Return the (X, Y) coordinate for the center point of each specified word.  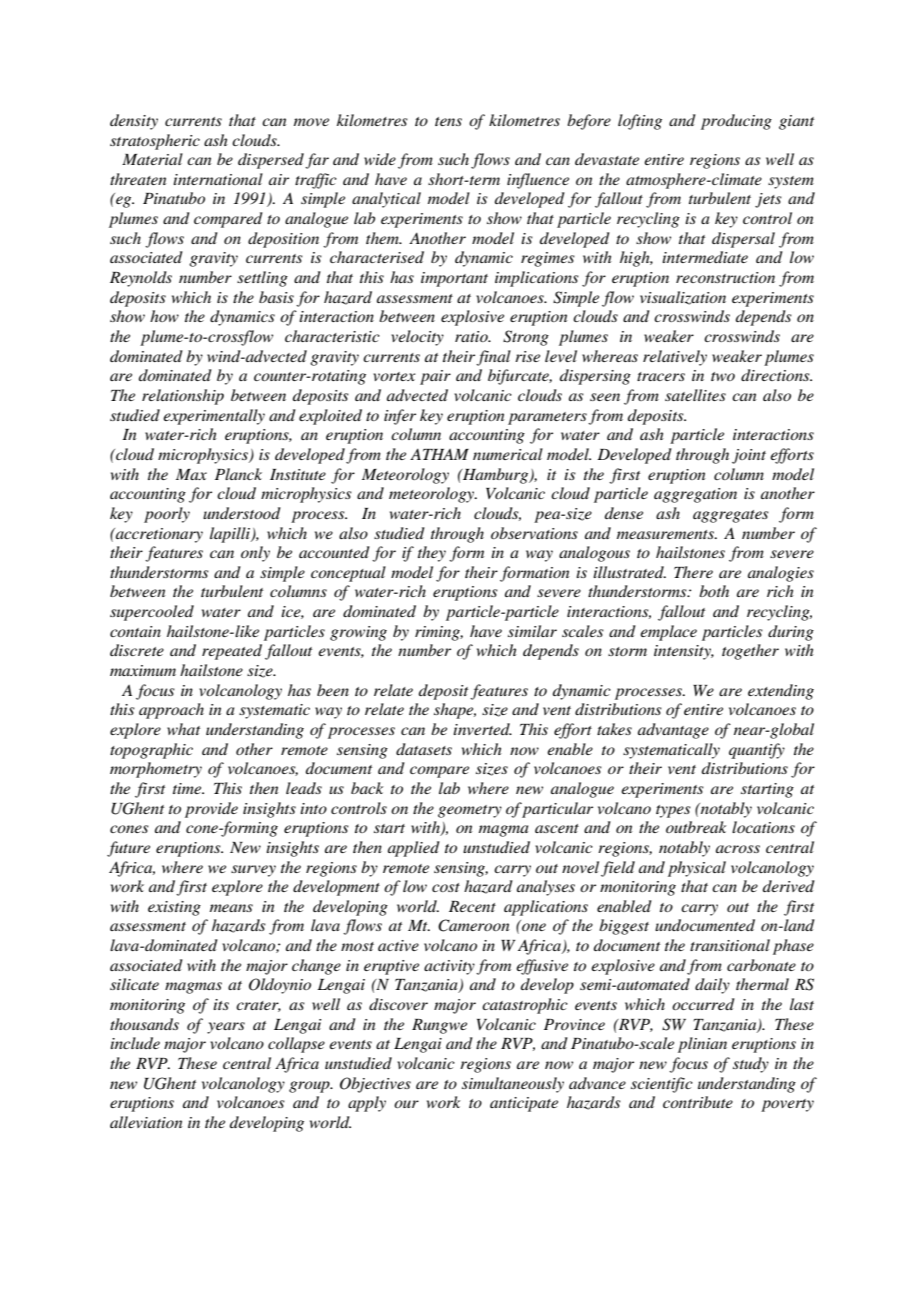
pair (435, 377)
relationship (183, 397)
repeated (232, 652)
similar (532, 631)
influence (538, 181)
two (723, 376)
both (714, 591)
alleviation (146, 1122)
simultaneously (513, 1085)
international (218, 179)
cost (446, 887)
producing (736, 122)
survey (253, 871)
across (738, 849)
